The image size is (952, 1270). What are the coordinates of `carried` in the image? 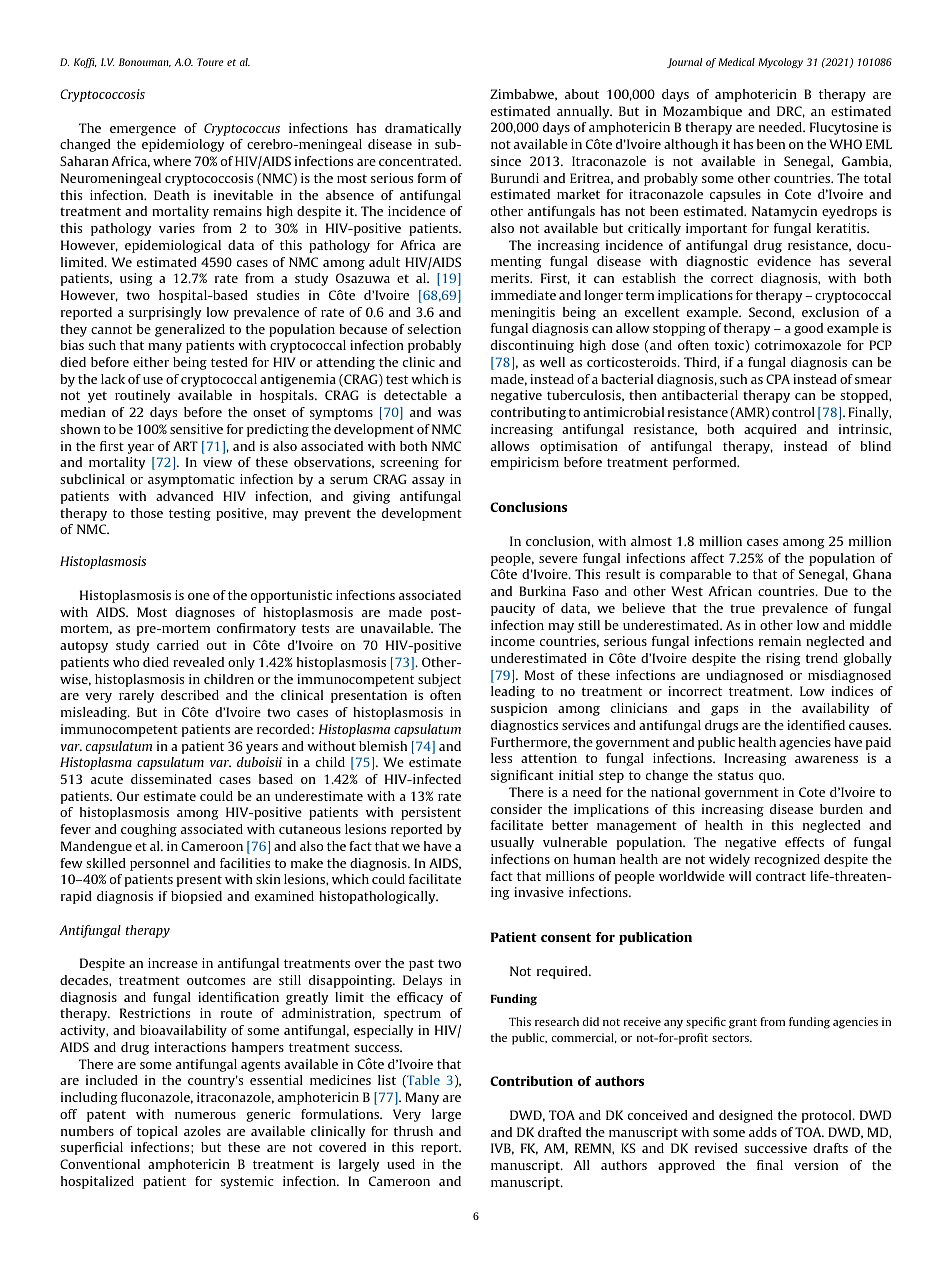 It's located at (178, 645).
